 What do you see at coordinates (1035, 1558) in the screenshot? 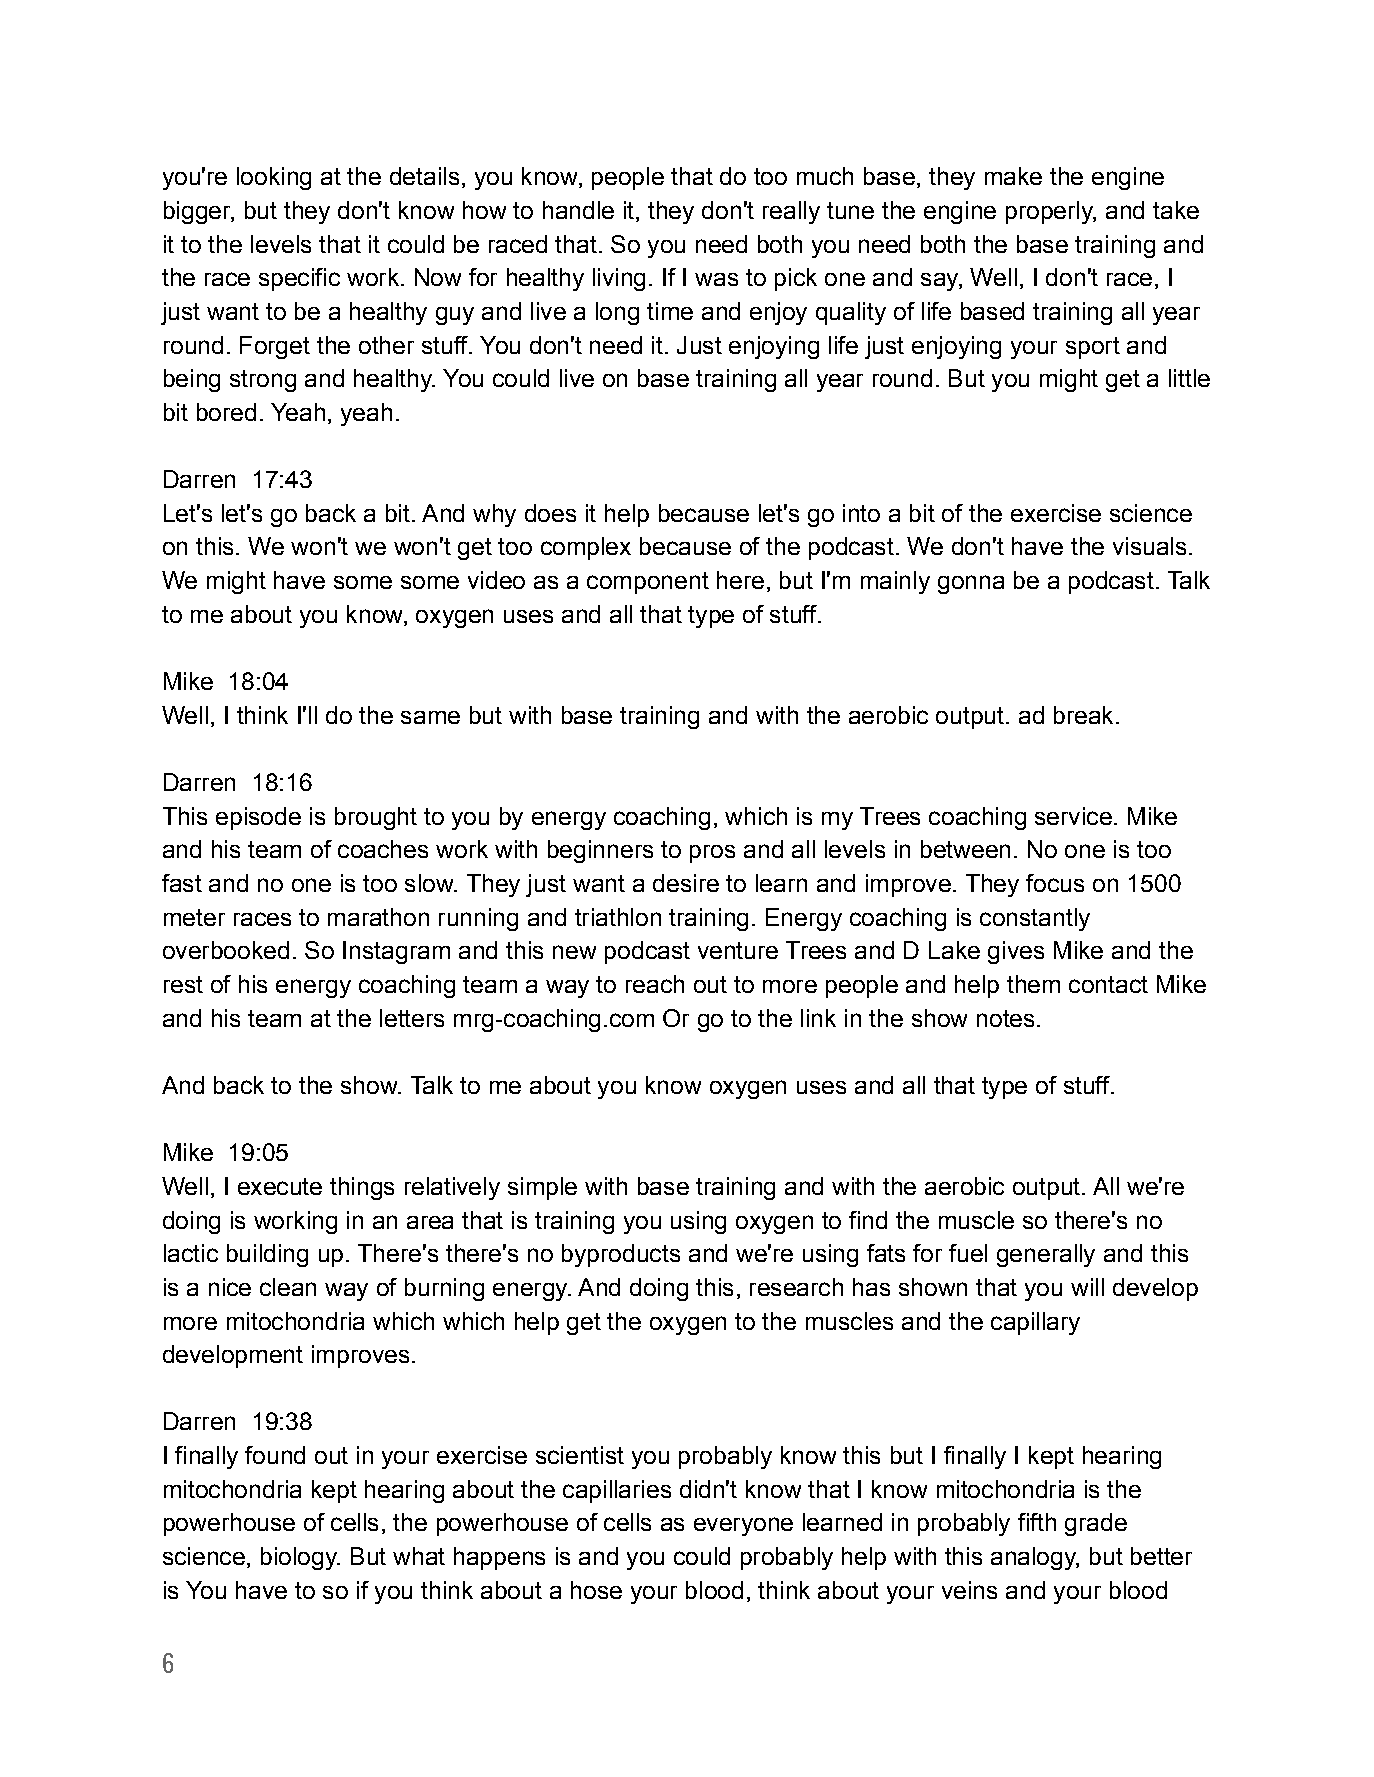
I see `analogy` at bounding box center [1035, 1558].
